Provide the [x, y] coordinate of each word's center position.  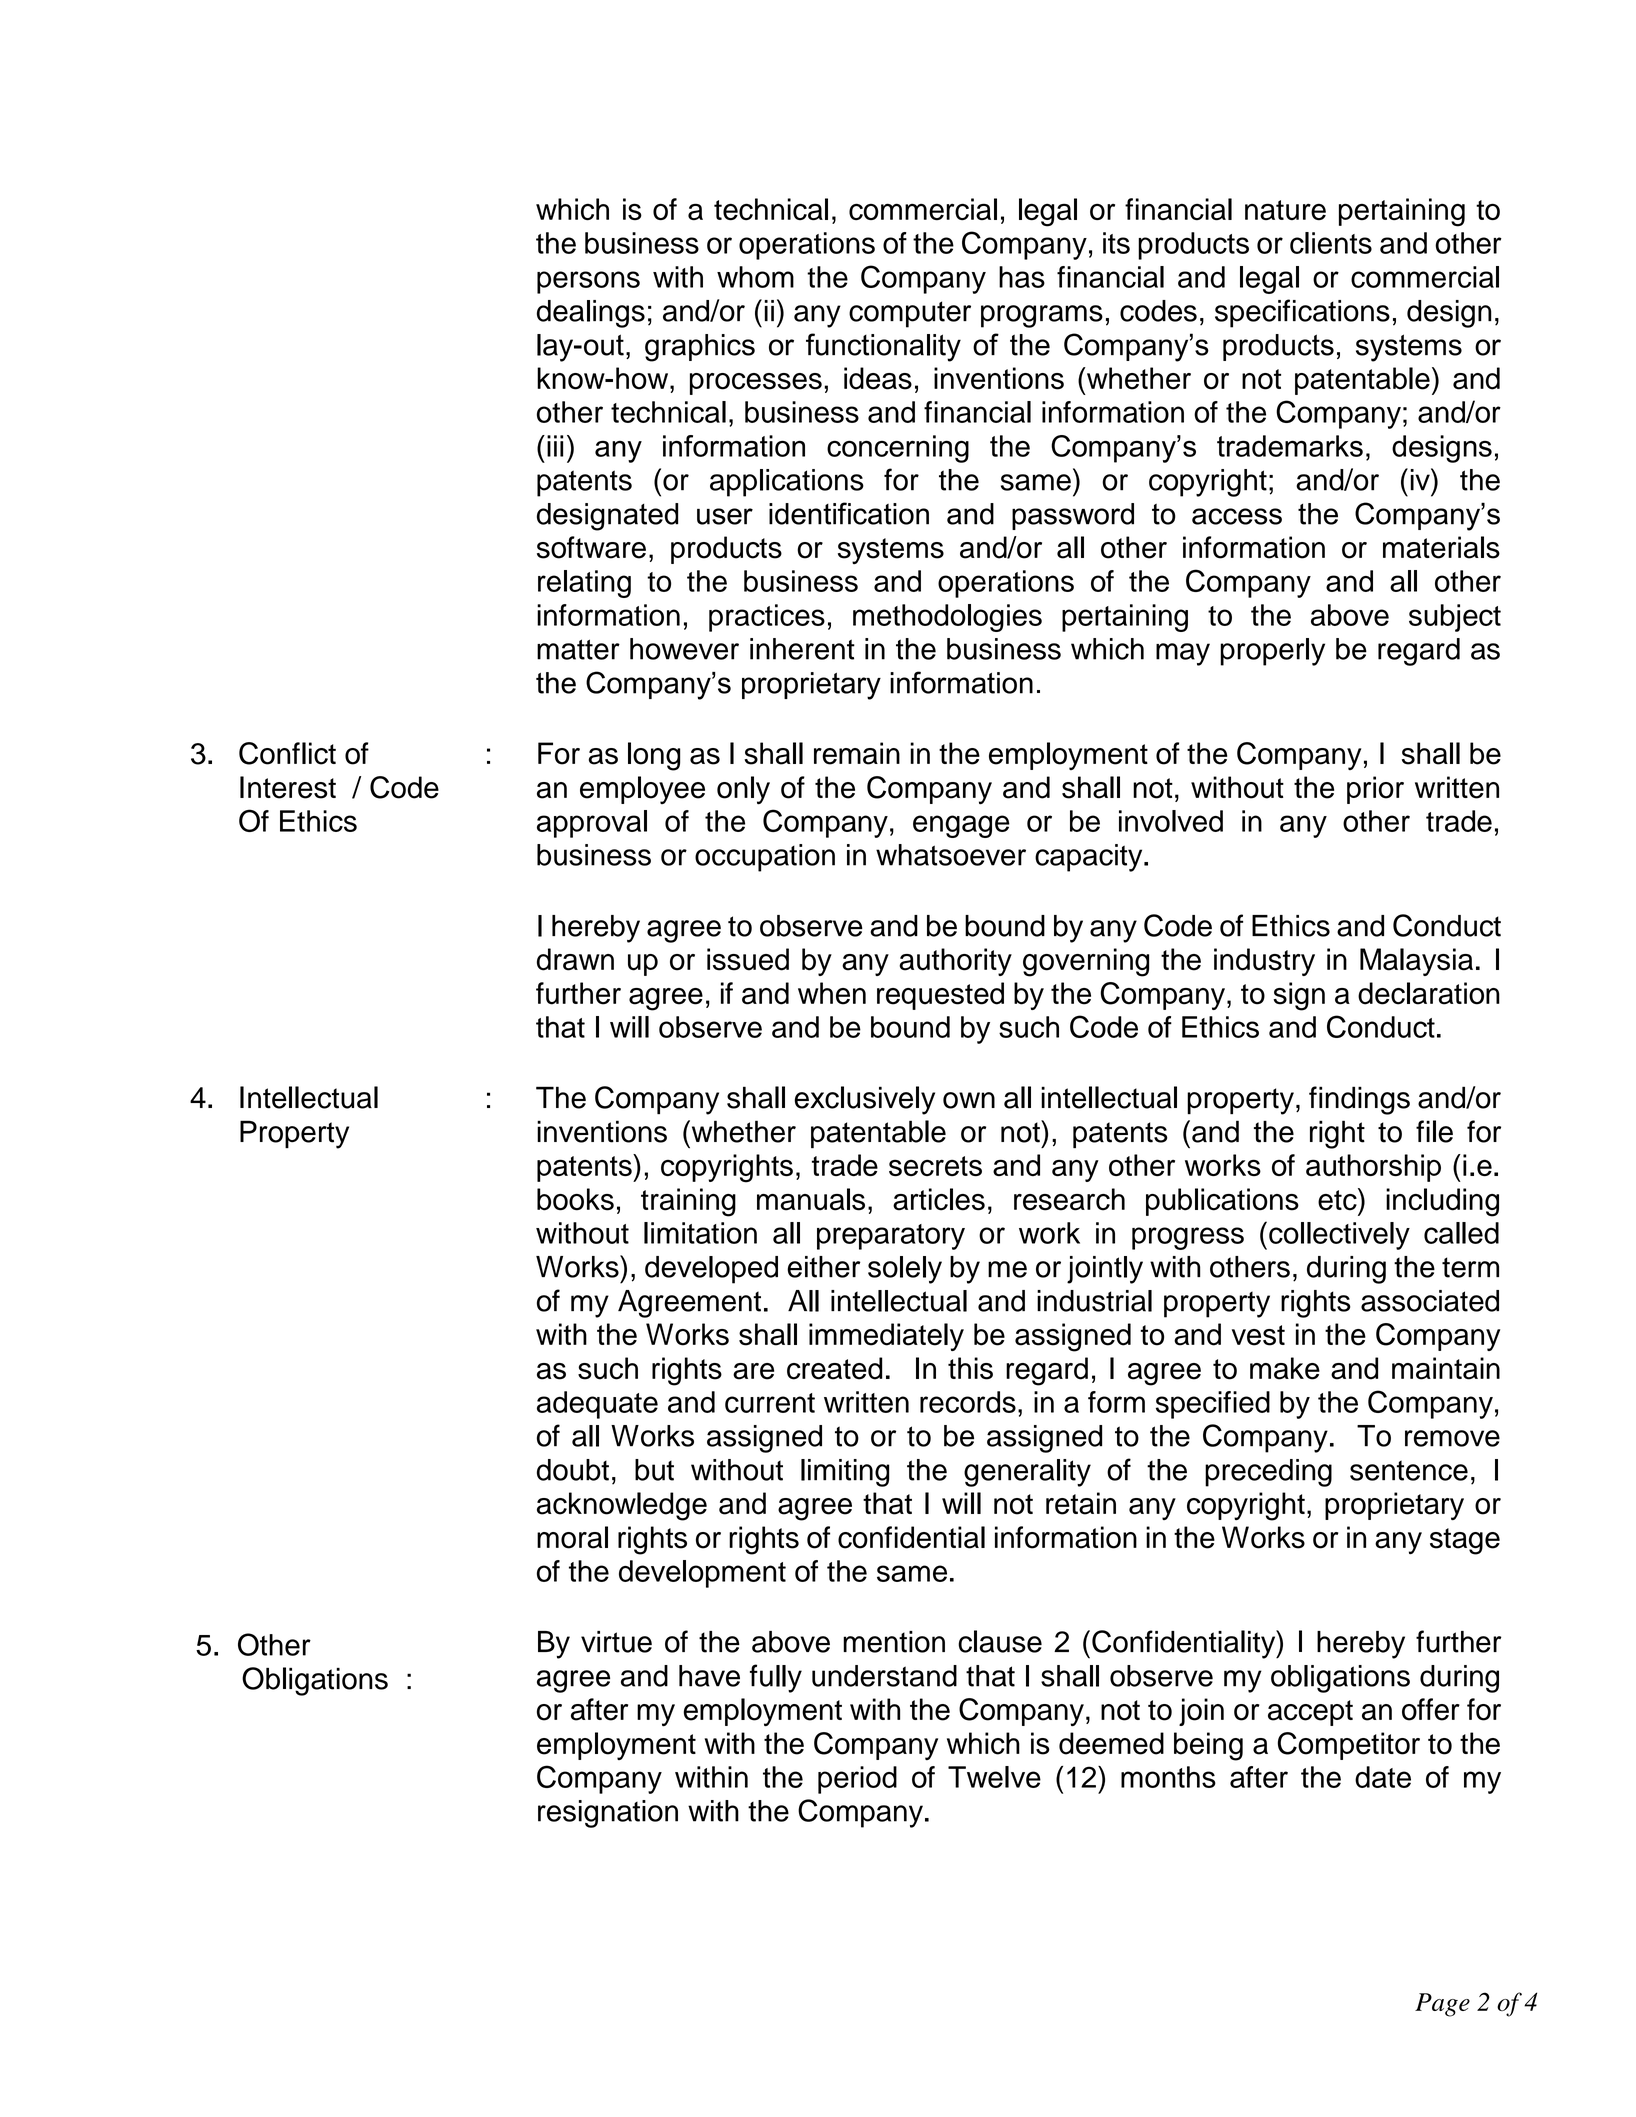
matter [578, 649]
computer [910, 314]
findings [1359, 1100]
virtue [616, 1642]
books [575, 1199]
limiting [845, 1473]
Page [1442, 2005]
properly [1272, 652]
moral [572, 1537]
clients [1331, 243]
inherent [802, 649]
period [857, 1780]
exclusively [864, 1100]
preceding [1268, 1473]
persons [588, 282]
